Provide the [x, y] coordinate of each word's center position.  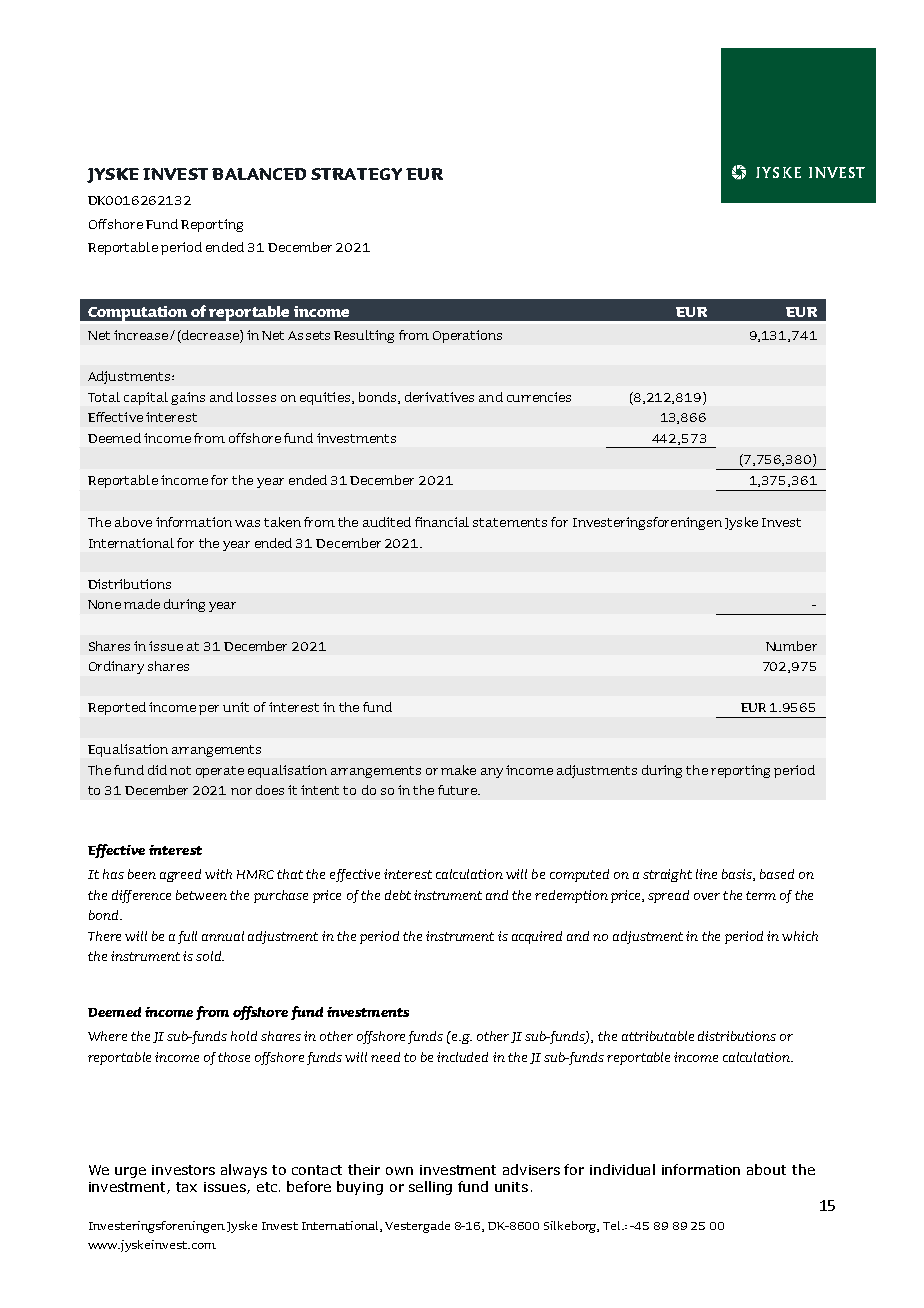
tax [186, 1187]
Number [791, 646]
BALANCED [259, 174]
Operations [467, 336]
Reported [117, 708]
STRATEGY [356, 174]
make [458, 770]
